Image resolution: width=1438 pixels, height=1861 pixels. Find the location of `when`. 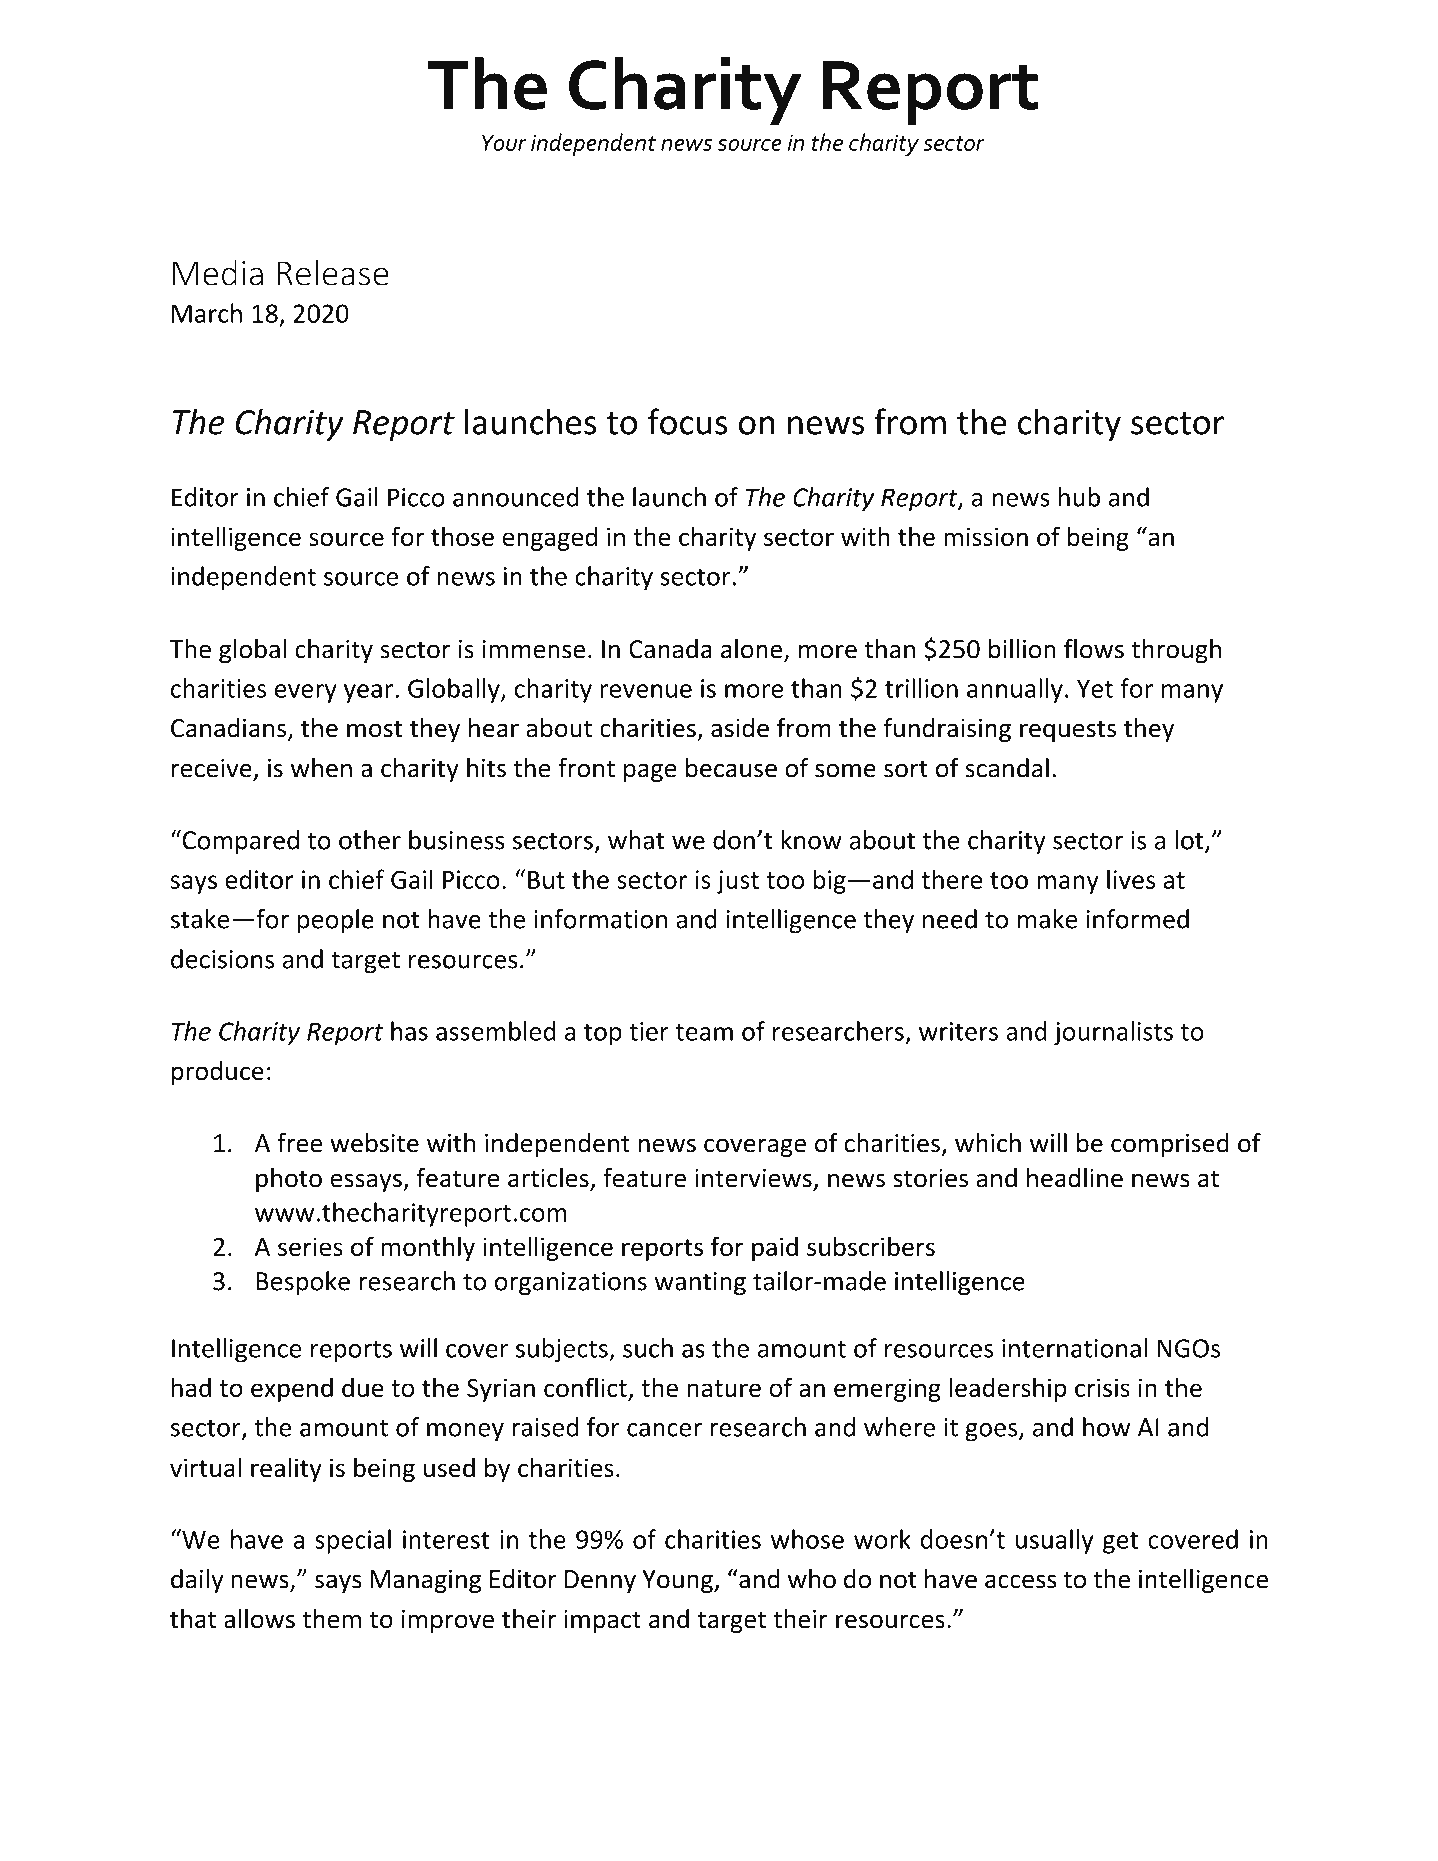

when is located at coordinates (321, 768).
